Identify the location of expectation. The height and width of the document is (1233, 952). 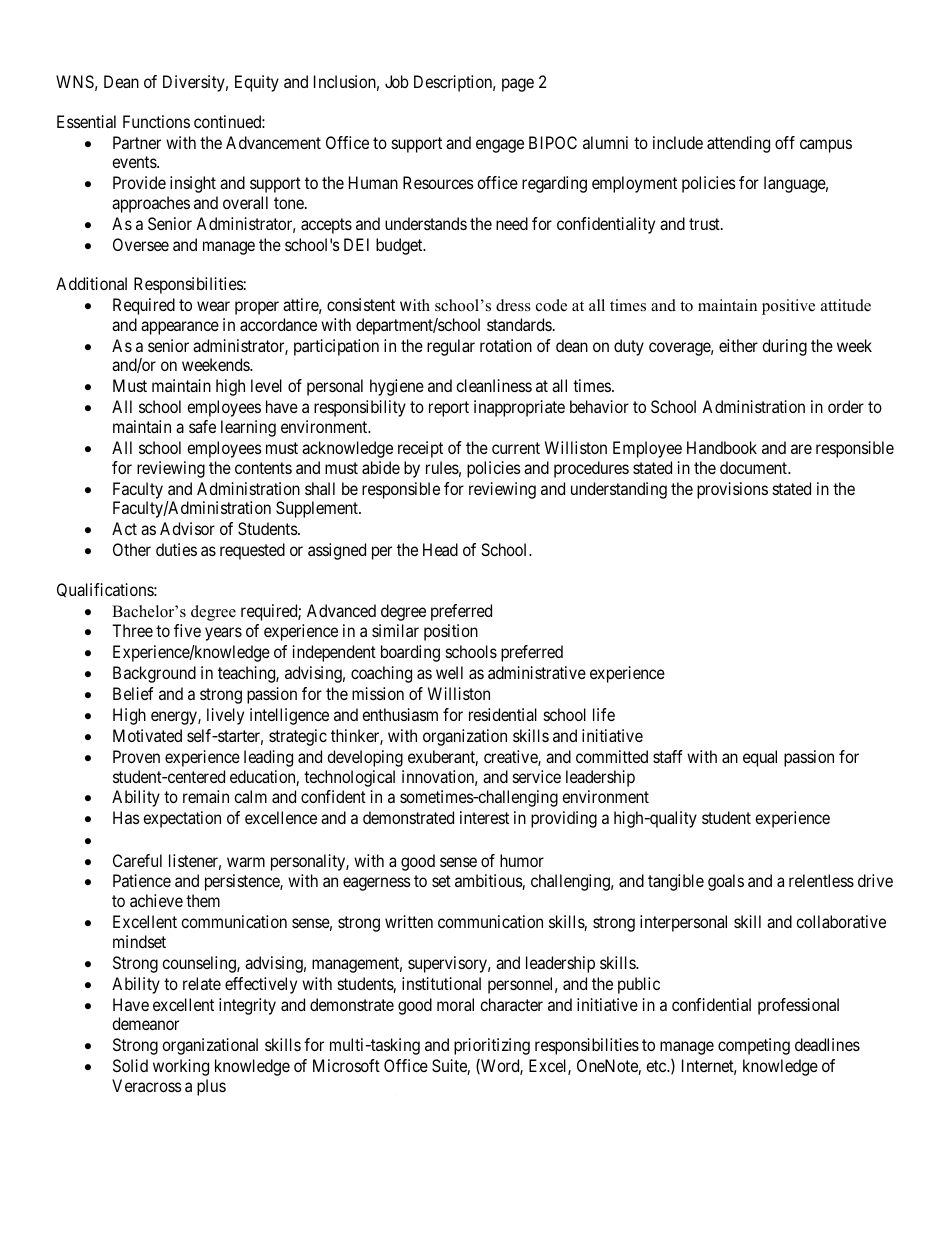
(182, 819).
